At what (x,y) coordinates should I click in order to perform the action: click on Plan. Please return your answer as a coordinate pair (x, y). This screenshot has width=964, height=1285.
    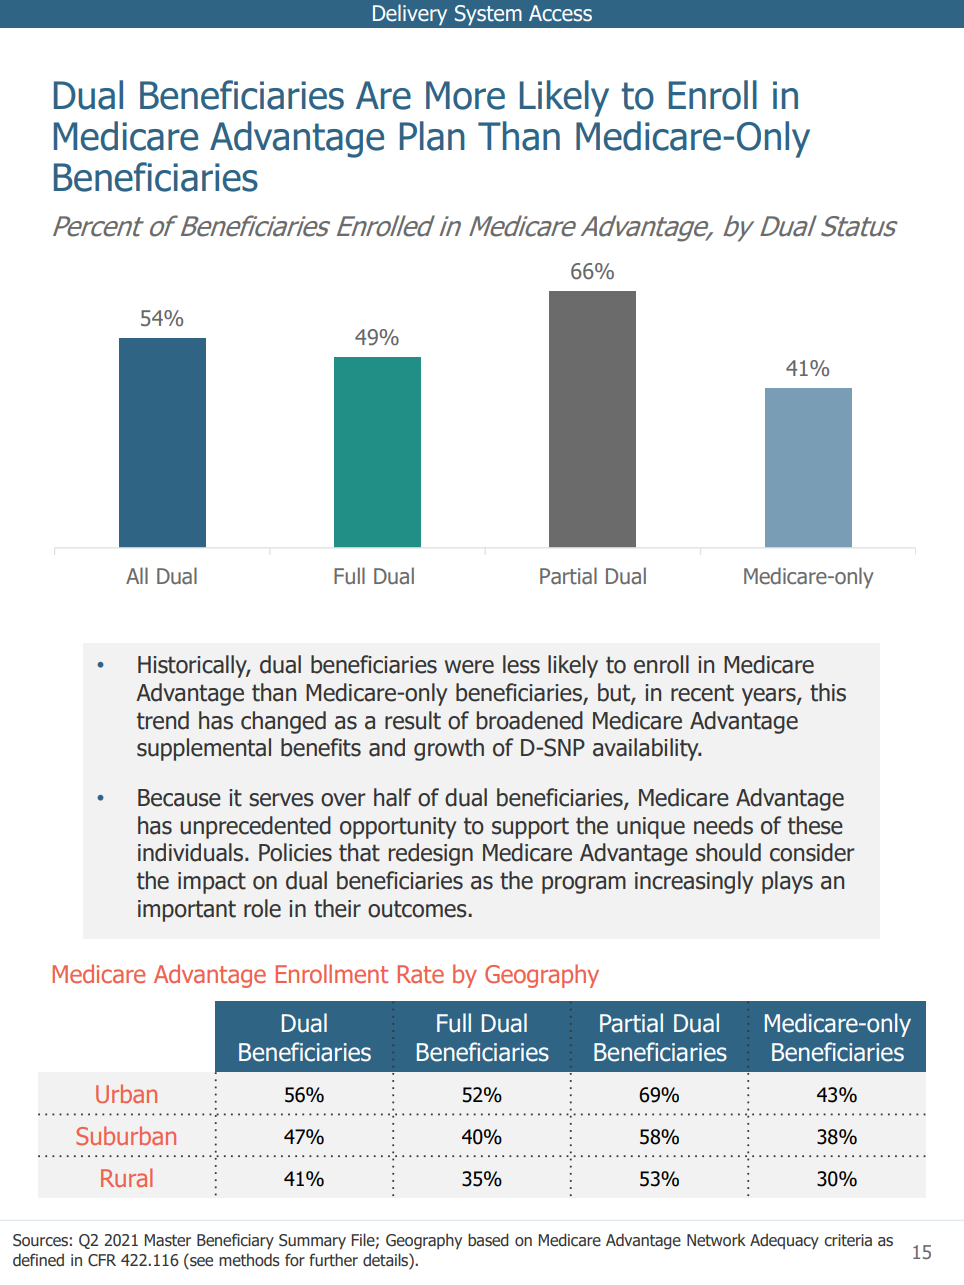
    Looking at the image, I should click on (432, 136).
